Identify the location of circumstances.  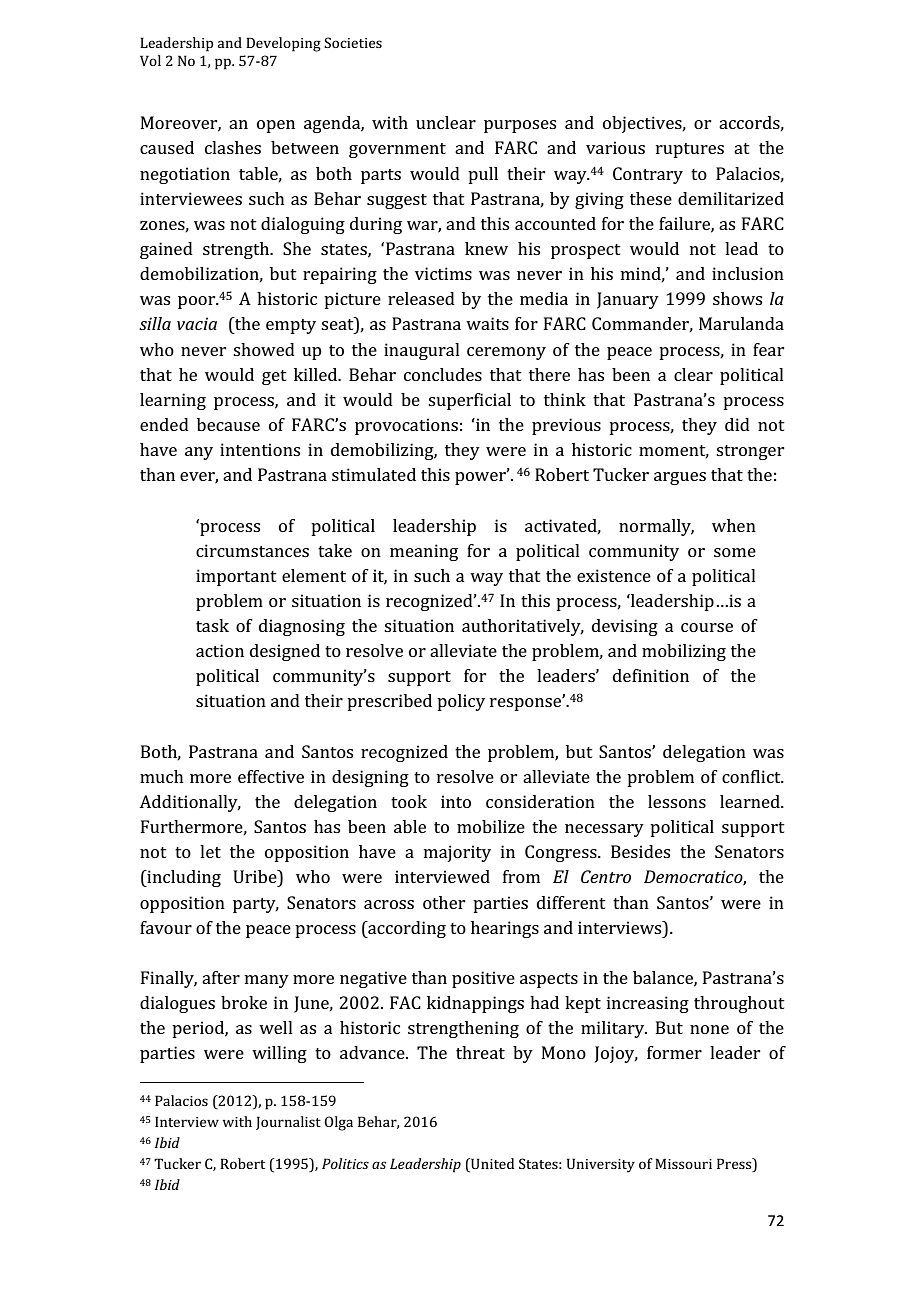
(252, 550).
